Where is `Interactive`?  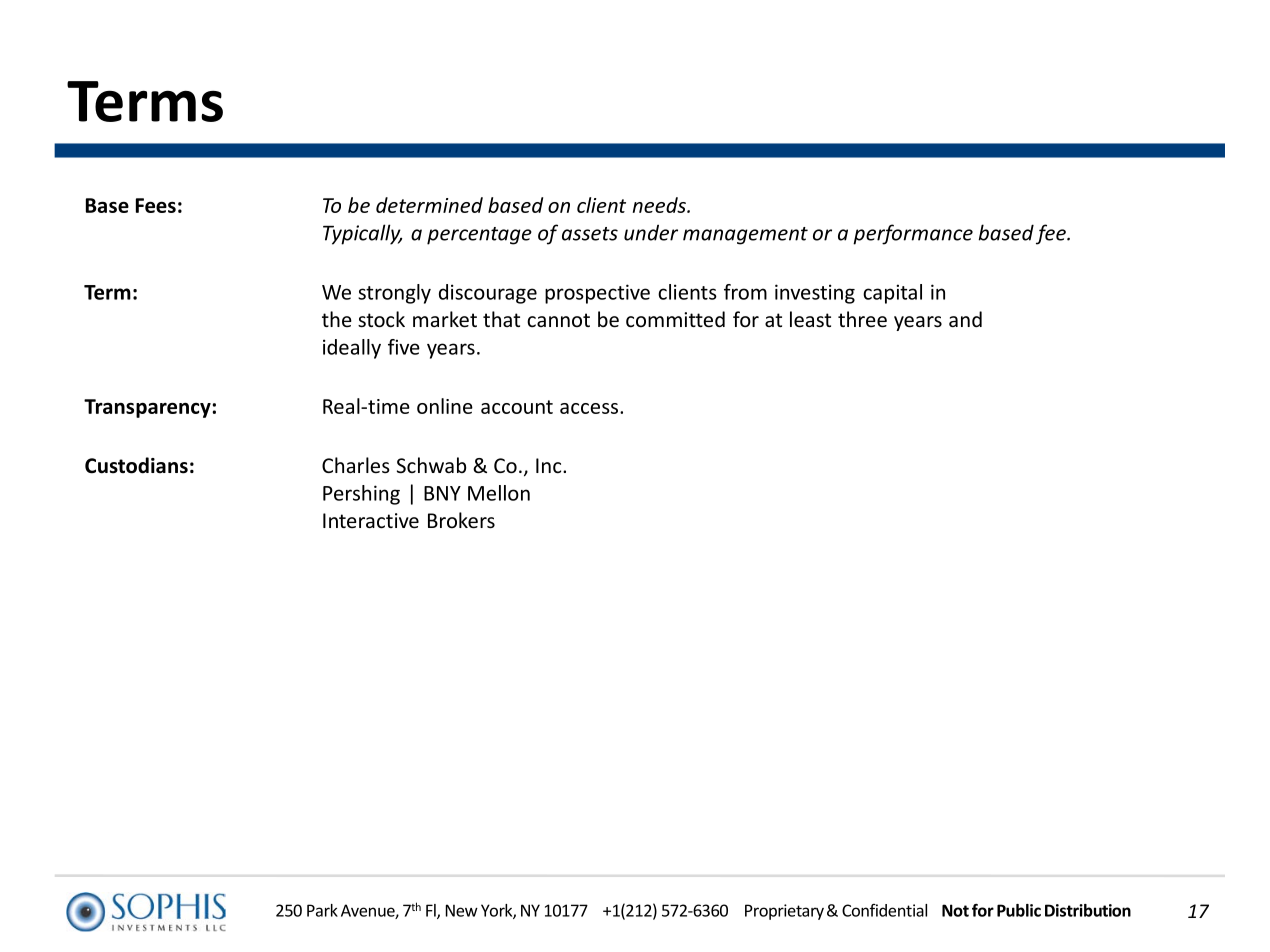
Interactive is located at coordinates (371, 521).
